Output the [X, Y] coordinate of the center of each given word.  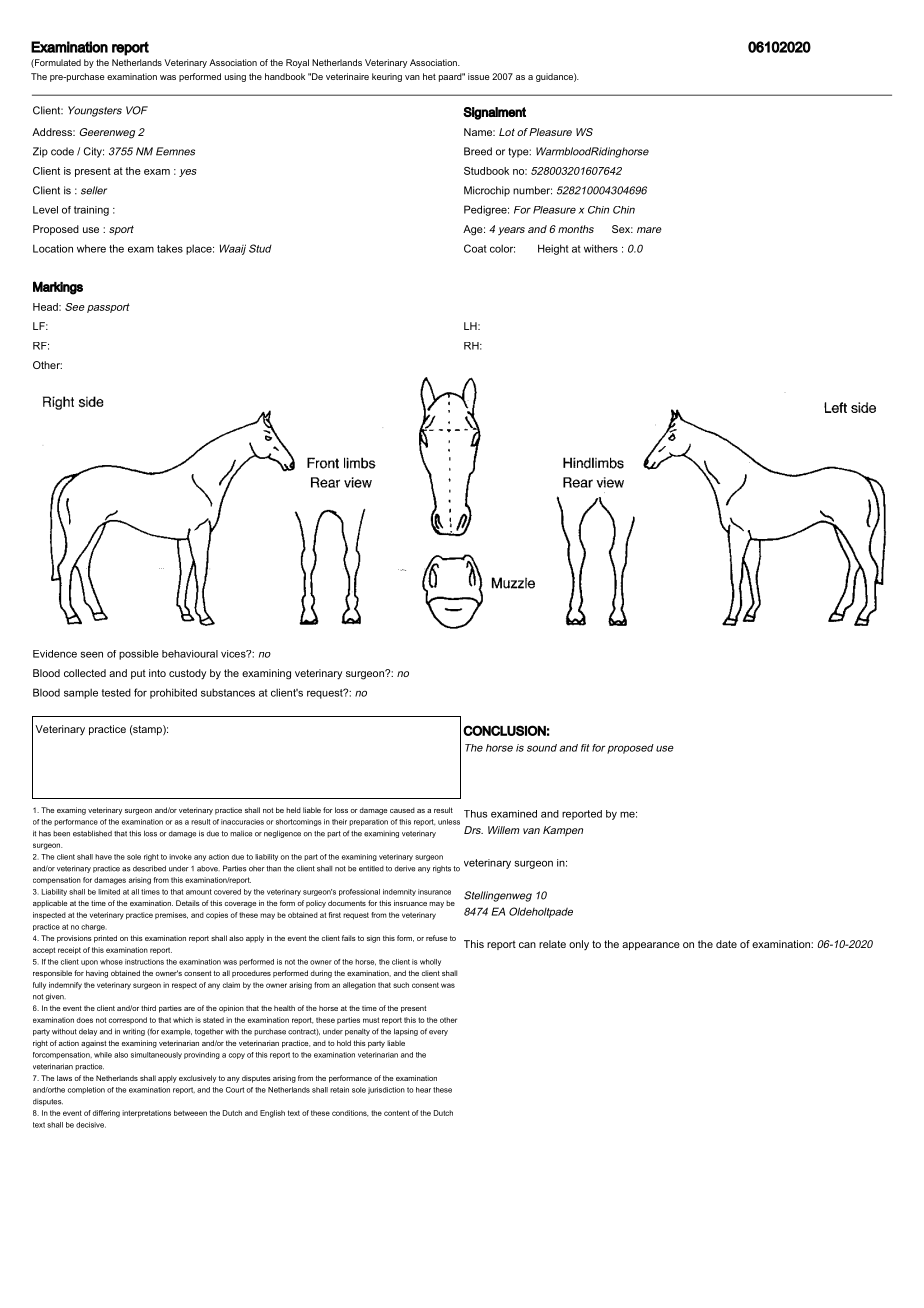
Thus [475, 814]
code [62, 151]
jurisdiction [386, 1090]
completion [86, 1090]
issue [479, 76]
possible [139, 655]
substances [228, 693]
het [429, 76]
